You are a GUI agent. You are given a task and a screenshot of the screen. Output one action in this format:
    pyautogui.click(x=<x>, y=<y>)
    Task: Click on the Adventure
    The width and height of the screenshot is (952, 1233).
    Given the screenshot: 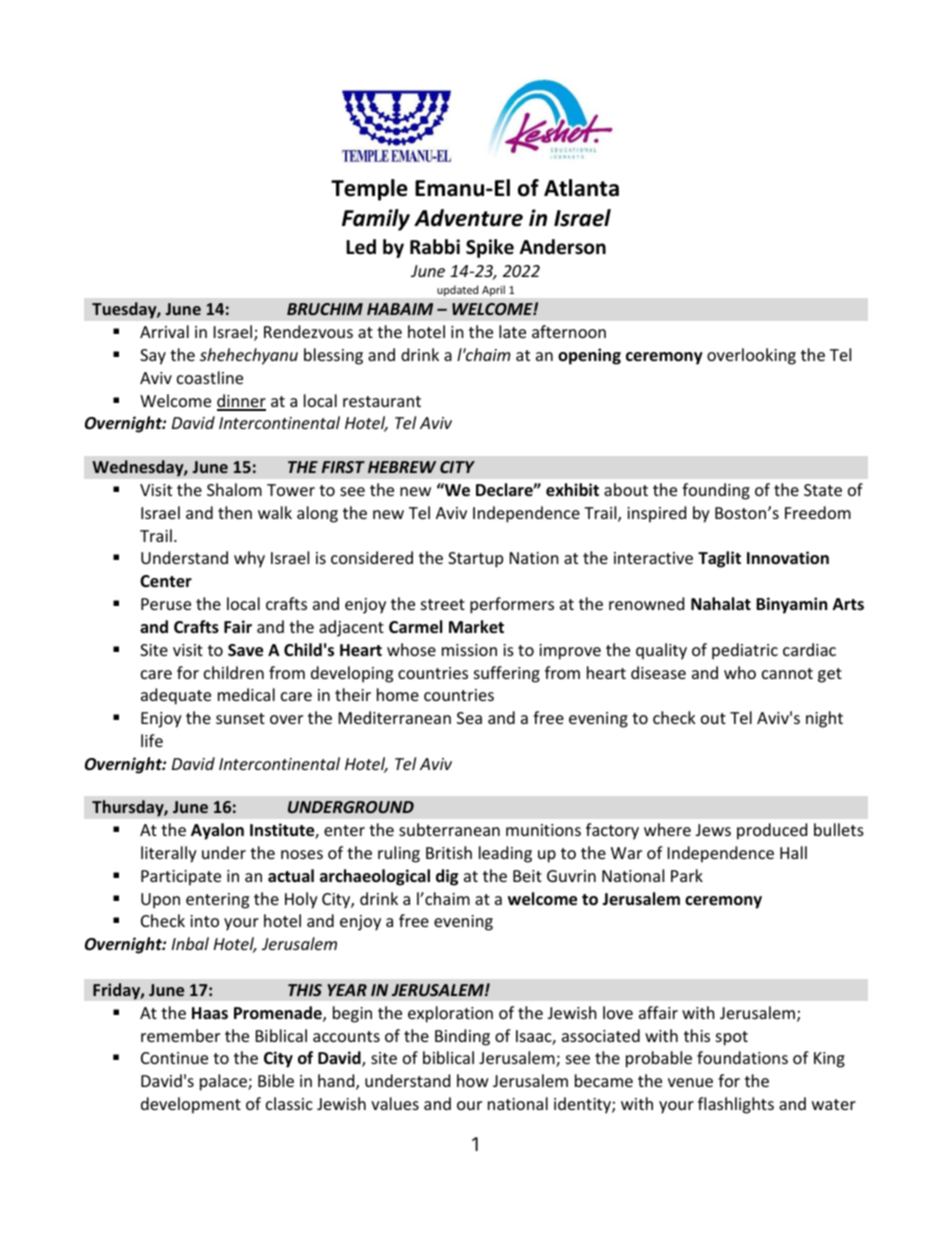 What is the action you would take?
    pyautogui.click(x=468, y=218)
